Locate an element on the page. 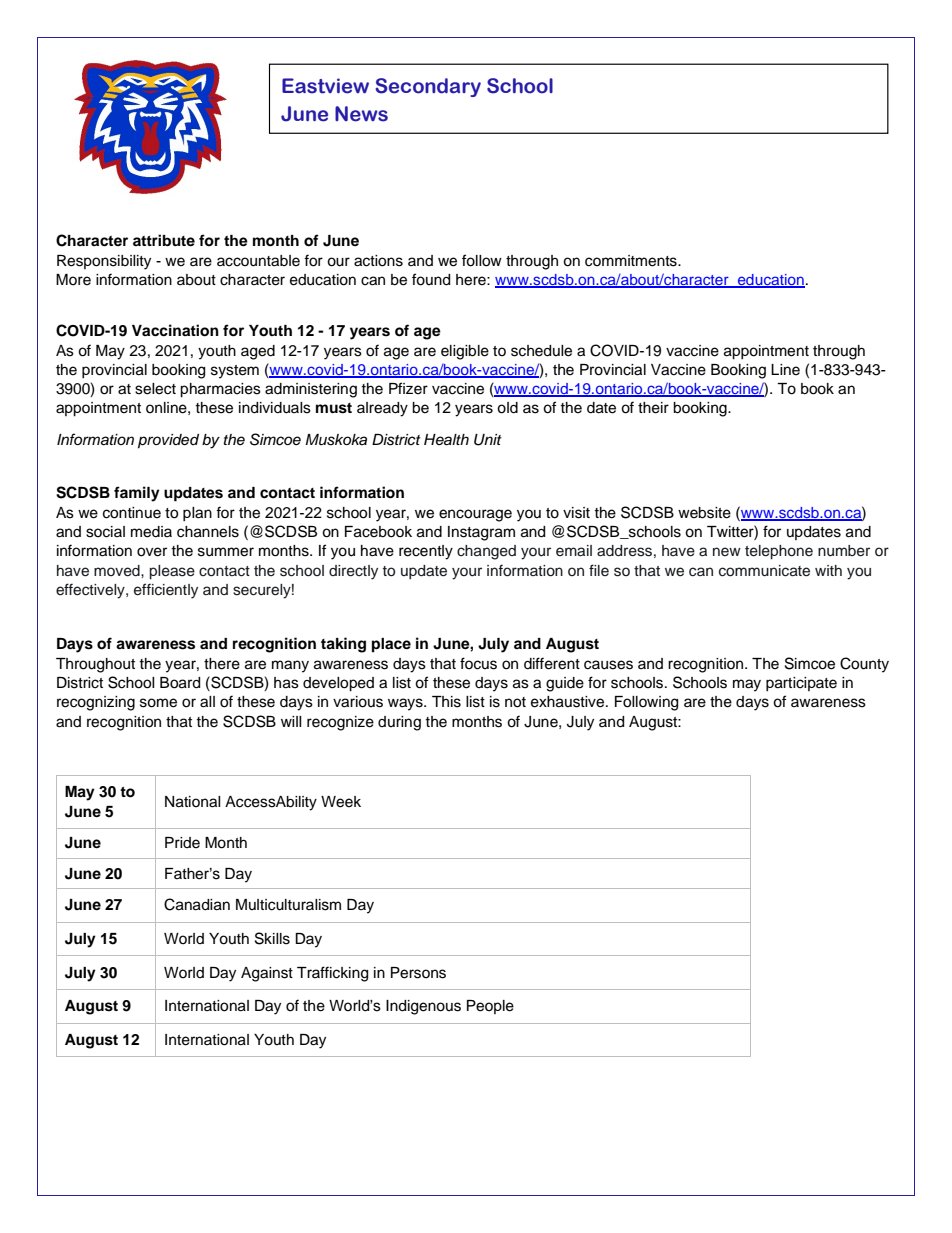  Board is located at coordinates (180, 683).
